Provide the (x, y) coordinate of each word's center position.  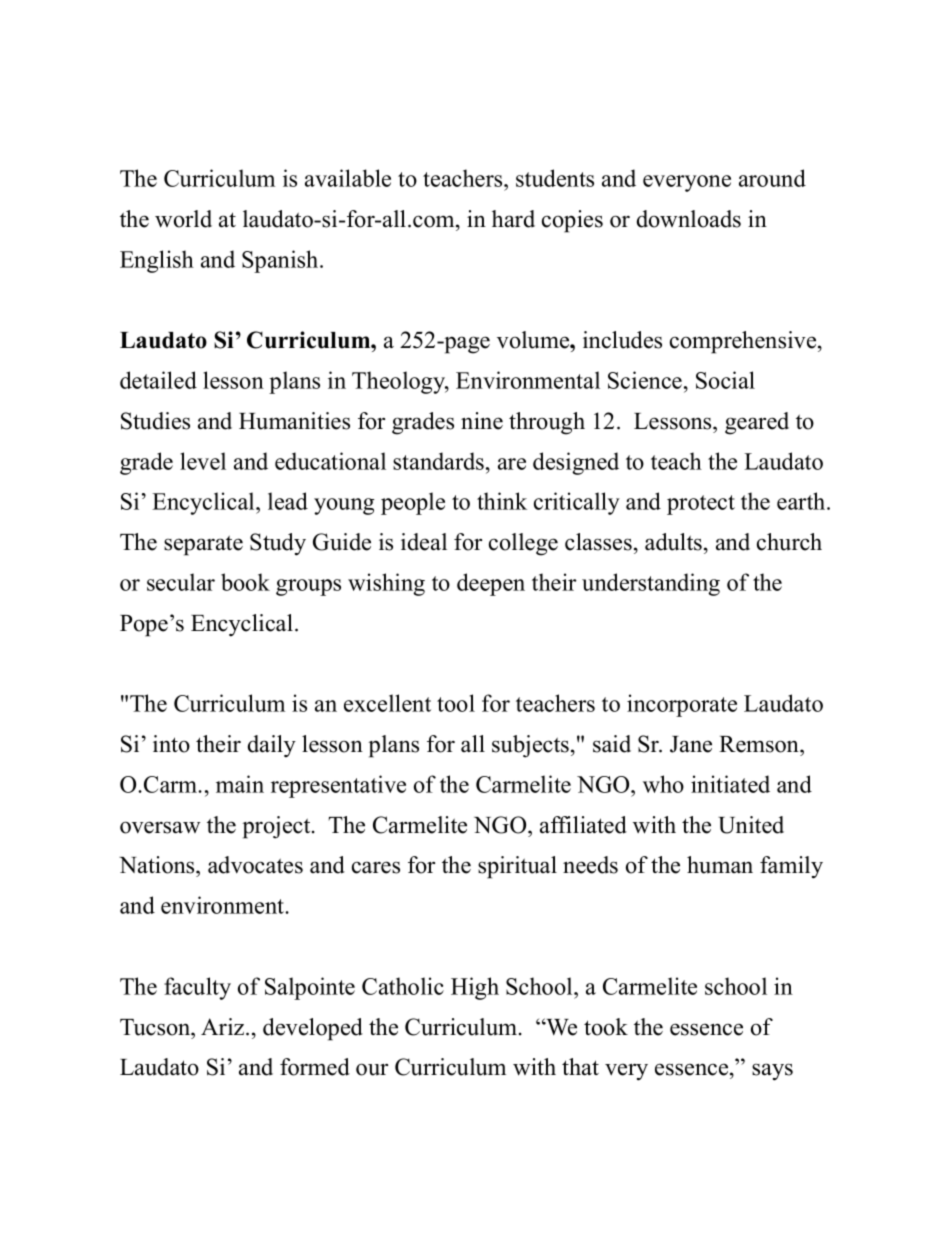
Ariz (224, 1026)
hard (513, 219)
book (245, 582)
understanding (651, 584)
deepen (491, 584)
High (475, 988)
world (183, 219)
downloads (689, 219)
